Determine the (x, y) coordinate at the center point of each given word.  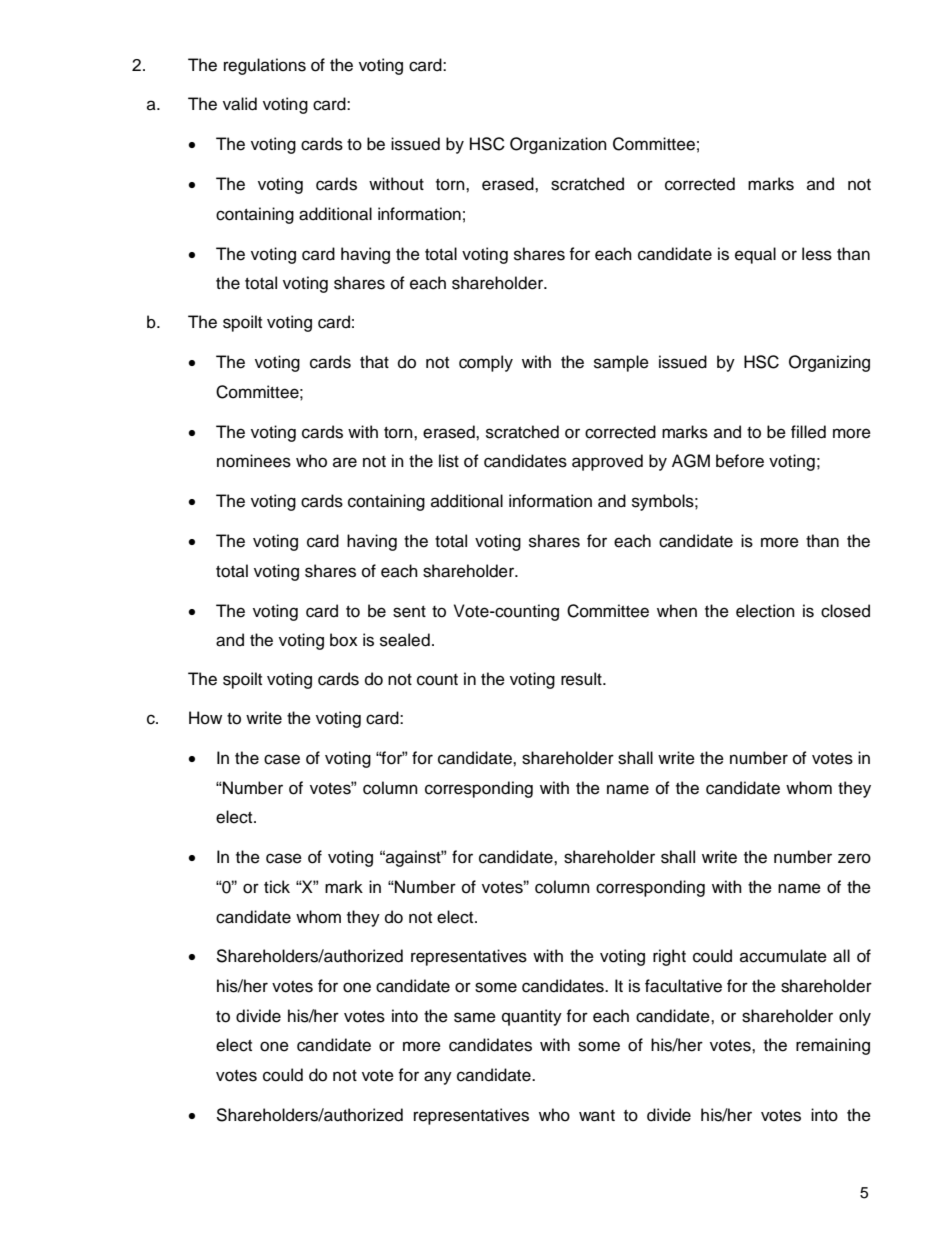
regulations (265, 66)
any (438, 1078)
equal (755, 255)
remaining (833, 1046)
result (582, 679)
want (597, 1116)
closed (845, 611)
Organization (558, 145)
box (344, 640)
